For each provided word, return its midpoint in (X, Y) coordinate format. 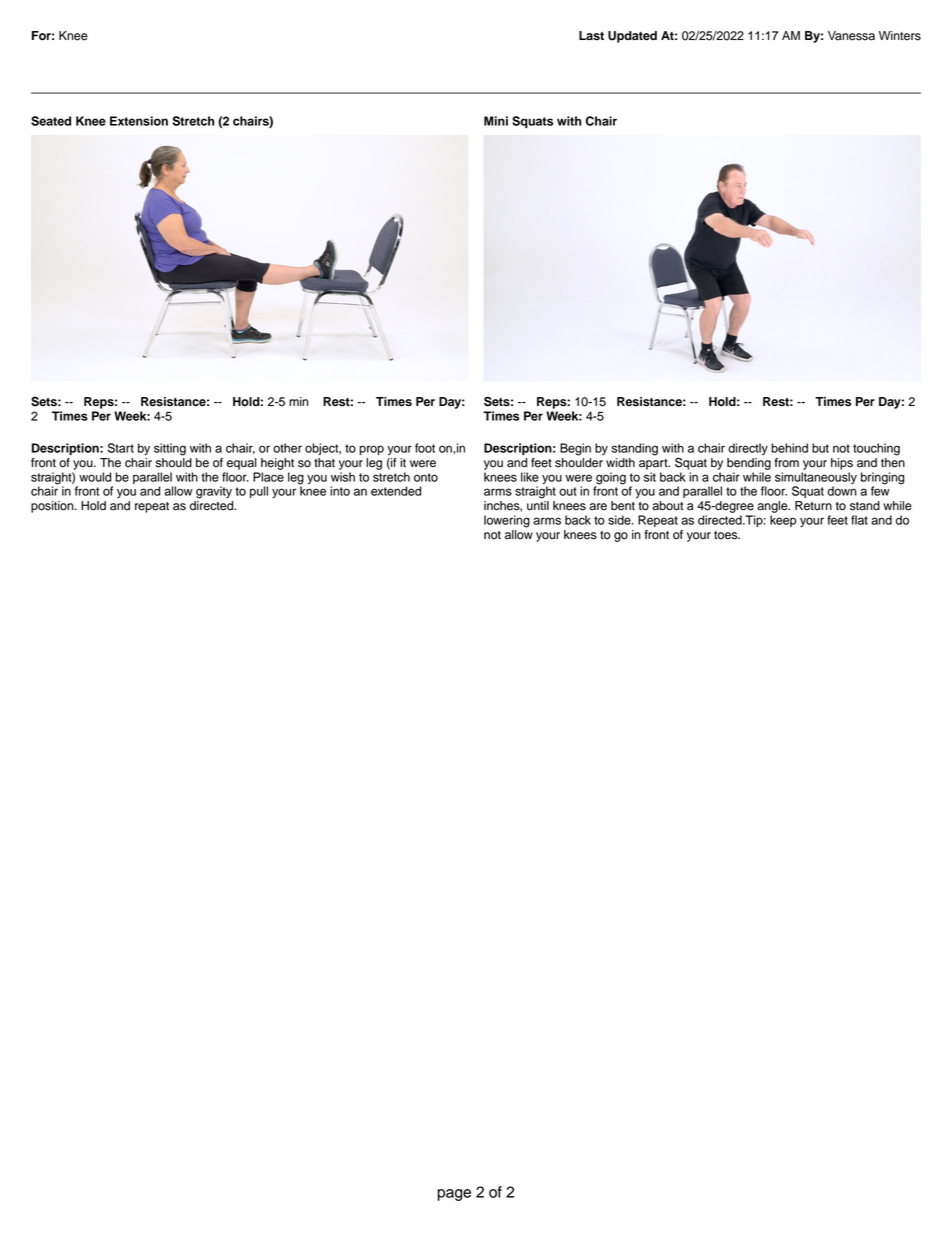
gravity (214, 492)
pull (259, 492)
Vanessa (851, 36)
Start (121, 448)
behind (789, 448)
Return (813, 506)
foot (425, 448)
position (53, 507)
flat (859, 520)
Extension (139, 121)
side (620, 520)
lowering (507, 521)
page (454, 1195)
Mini (496, 121)
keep (783, 521)
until (538, 506)
